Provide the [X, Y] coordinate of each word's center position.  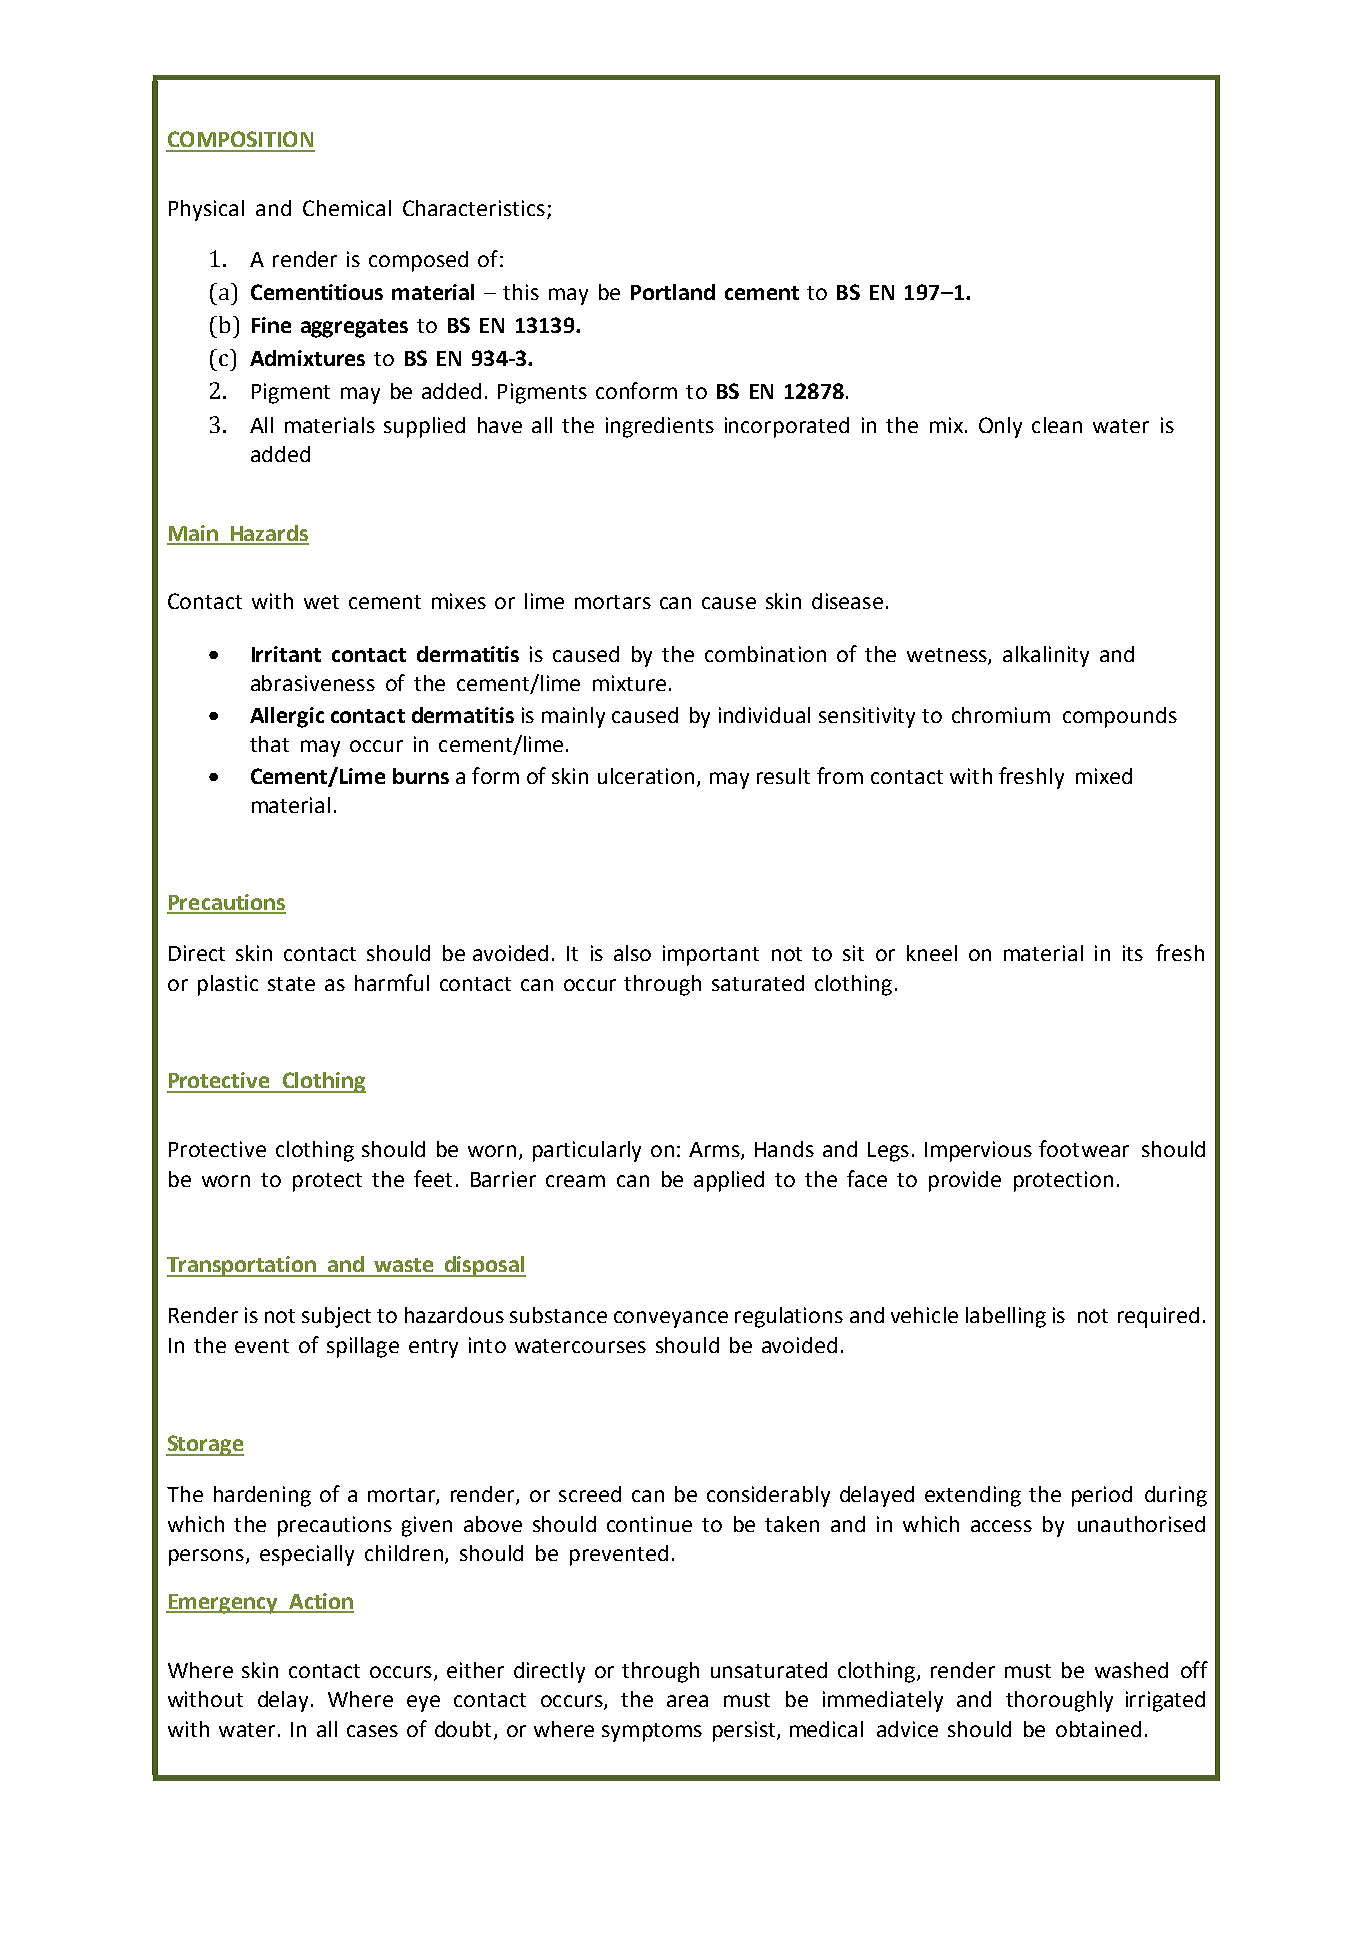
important [711, 955]
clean [1057, 425]
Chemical [347, 208]
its [1133, 953]
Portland [673, 292]
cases [372, 1731]
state [291, 984]
